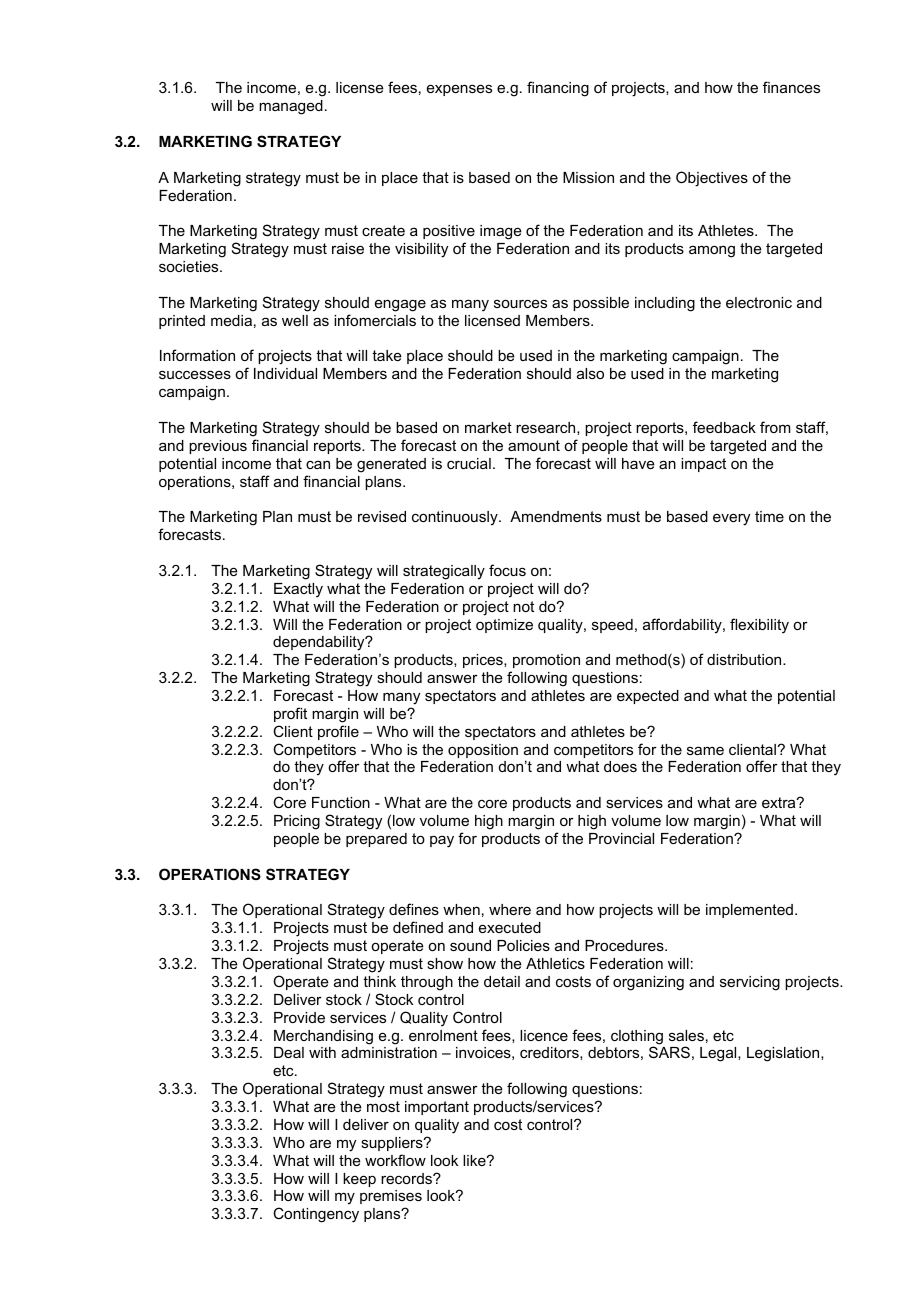  I want to click on expenses, so click(459, 90).
